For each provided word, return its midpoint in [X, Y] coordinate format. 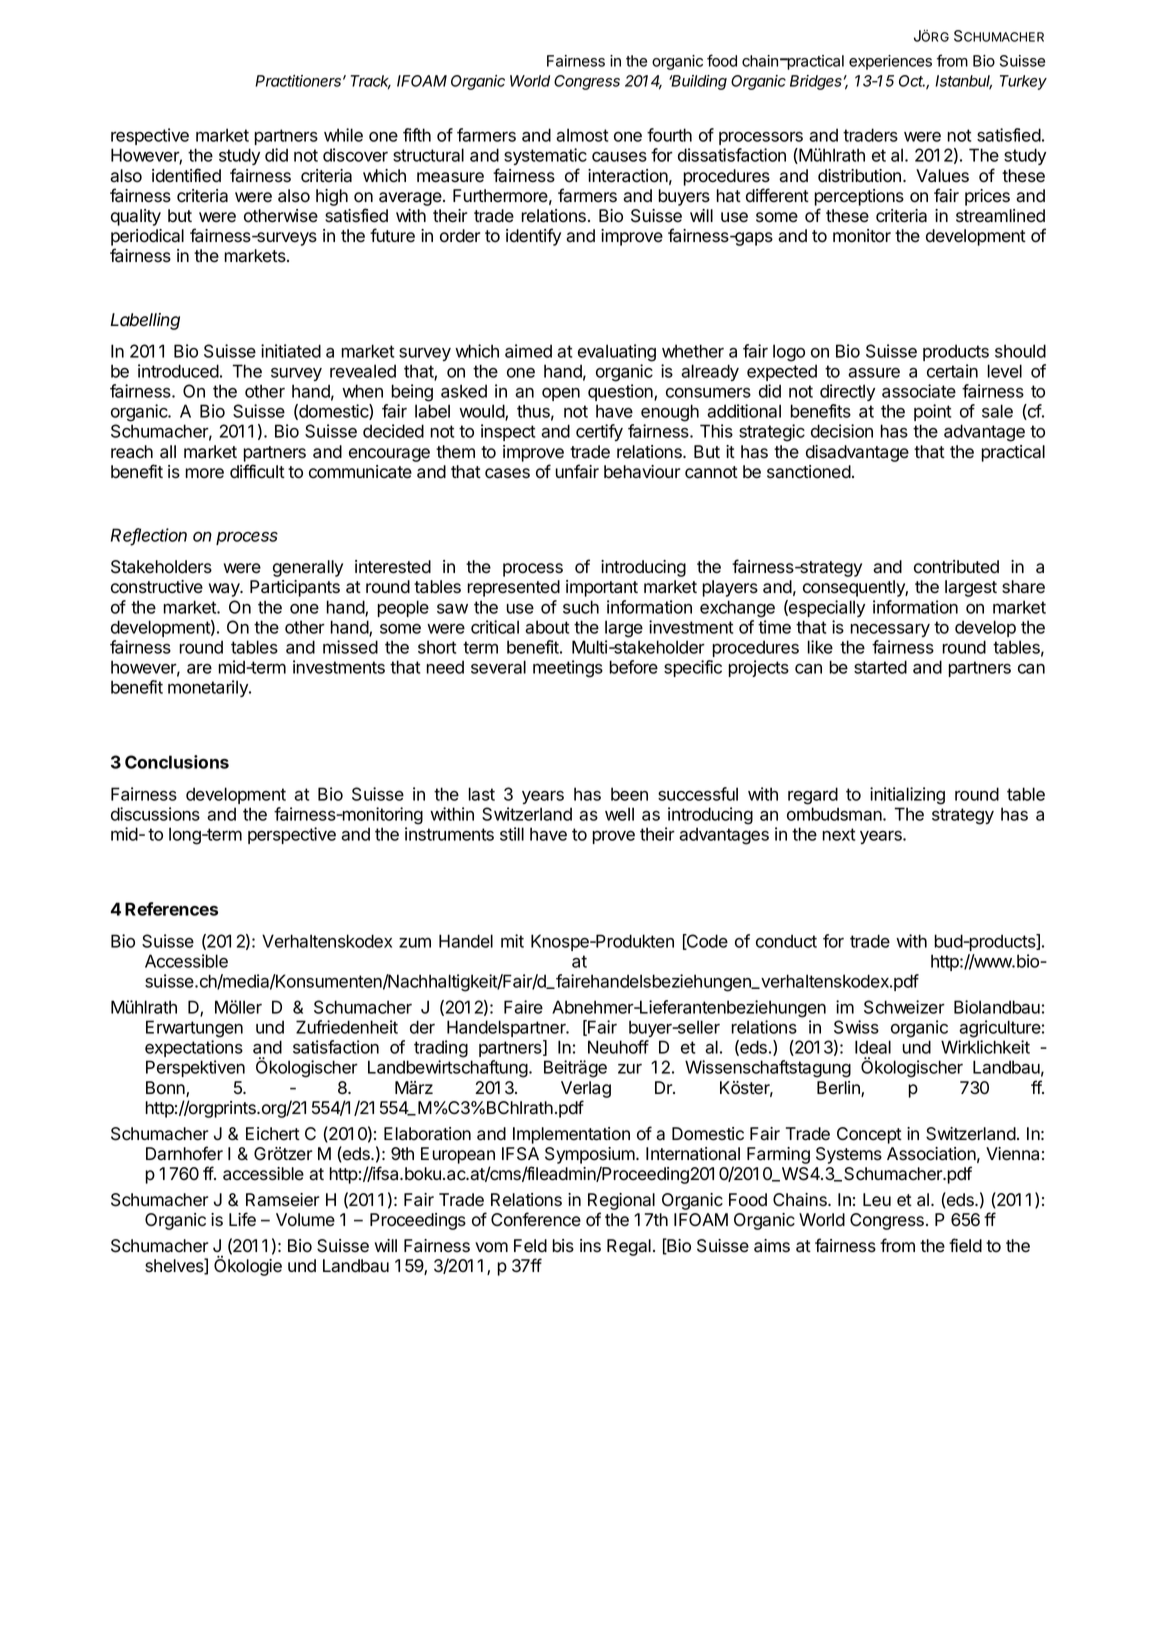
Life [242, 1219]
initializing [907, 796]
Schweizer [904, 1007]
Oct [912, 81]
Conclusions [177, 762]
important [602, 588]
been [629, 794]
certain [952, 371]
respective [150, 136]
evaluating [617, 353]
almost [582, 135]
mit [512, 941]
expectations [194, 1048]
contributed [956, 567]
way [225, 590]
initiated [291, 351]
